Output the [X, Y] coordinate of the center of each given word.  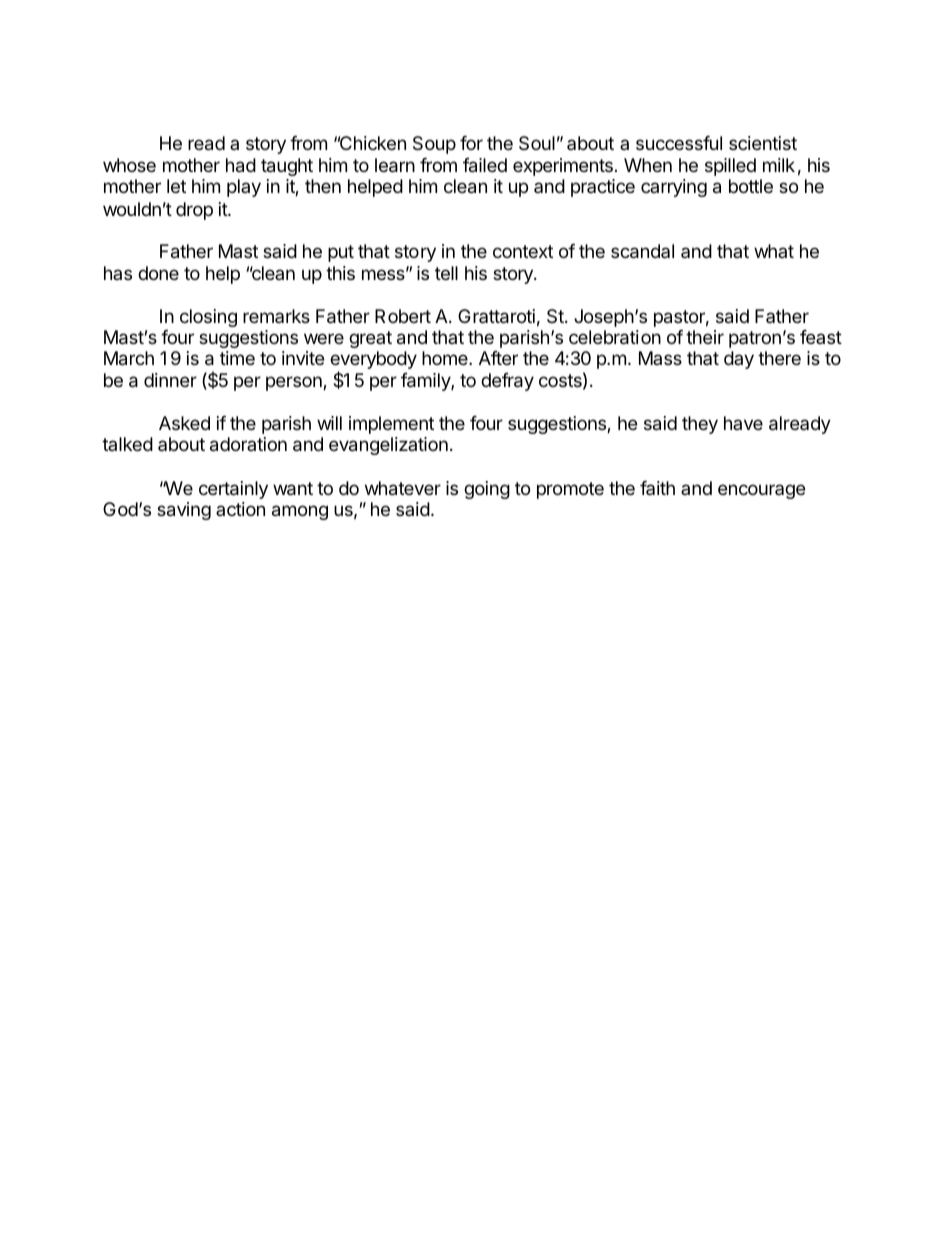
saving [184, 511]
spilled [730, 167]
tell [446, 273]
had [241, 165]
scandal [642, 251]
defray [507, 382]
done [158, 273]
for [471, 143]
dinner [170, 380]
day [739, 360]
